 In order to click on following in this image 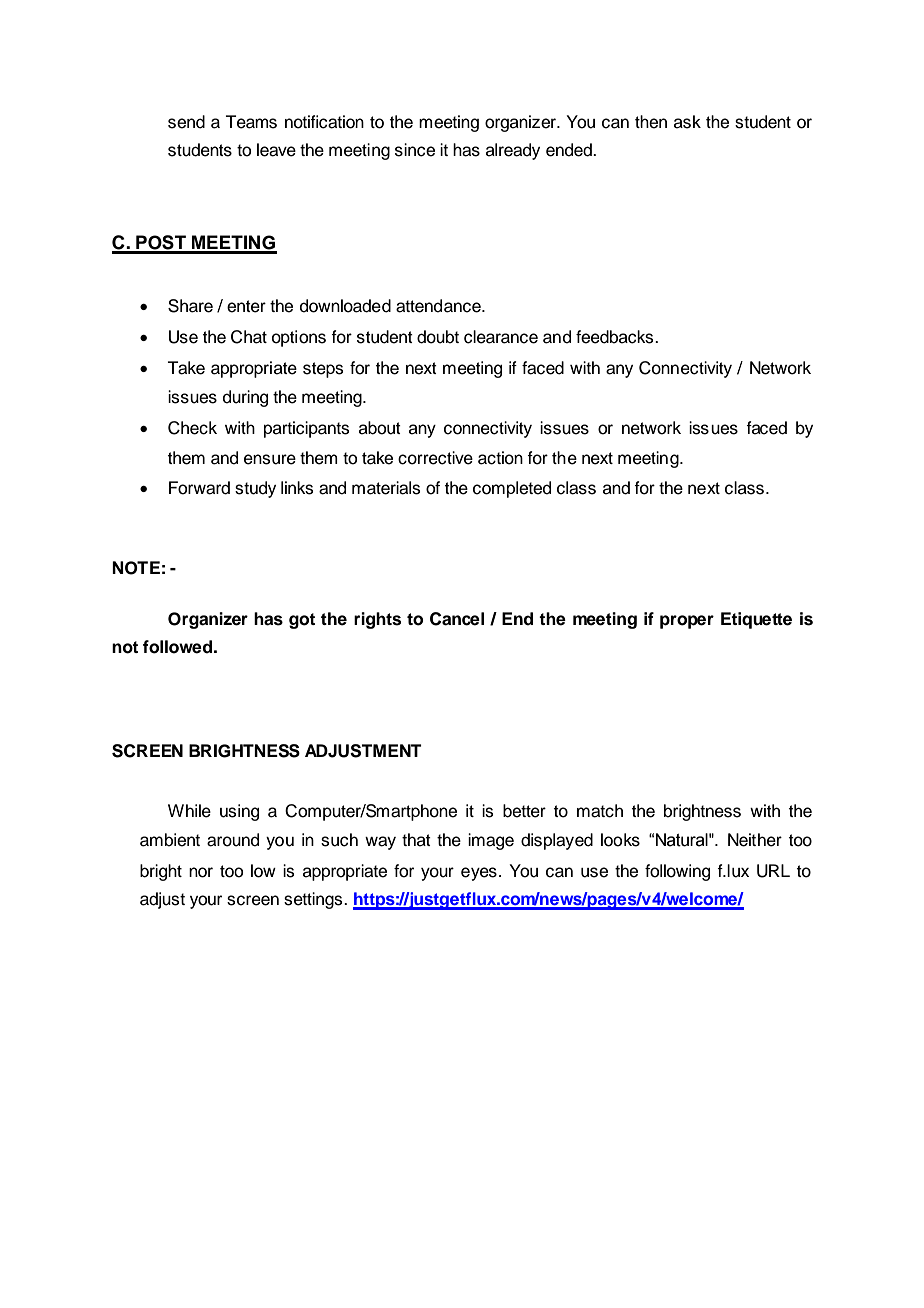, I will do `click(677, 872)`.
